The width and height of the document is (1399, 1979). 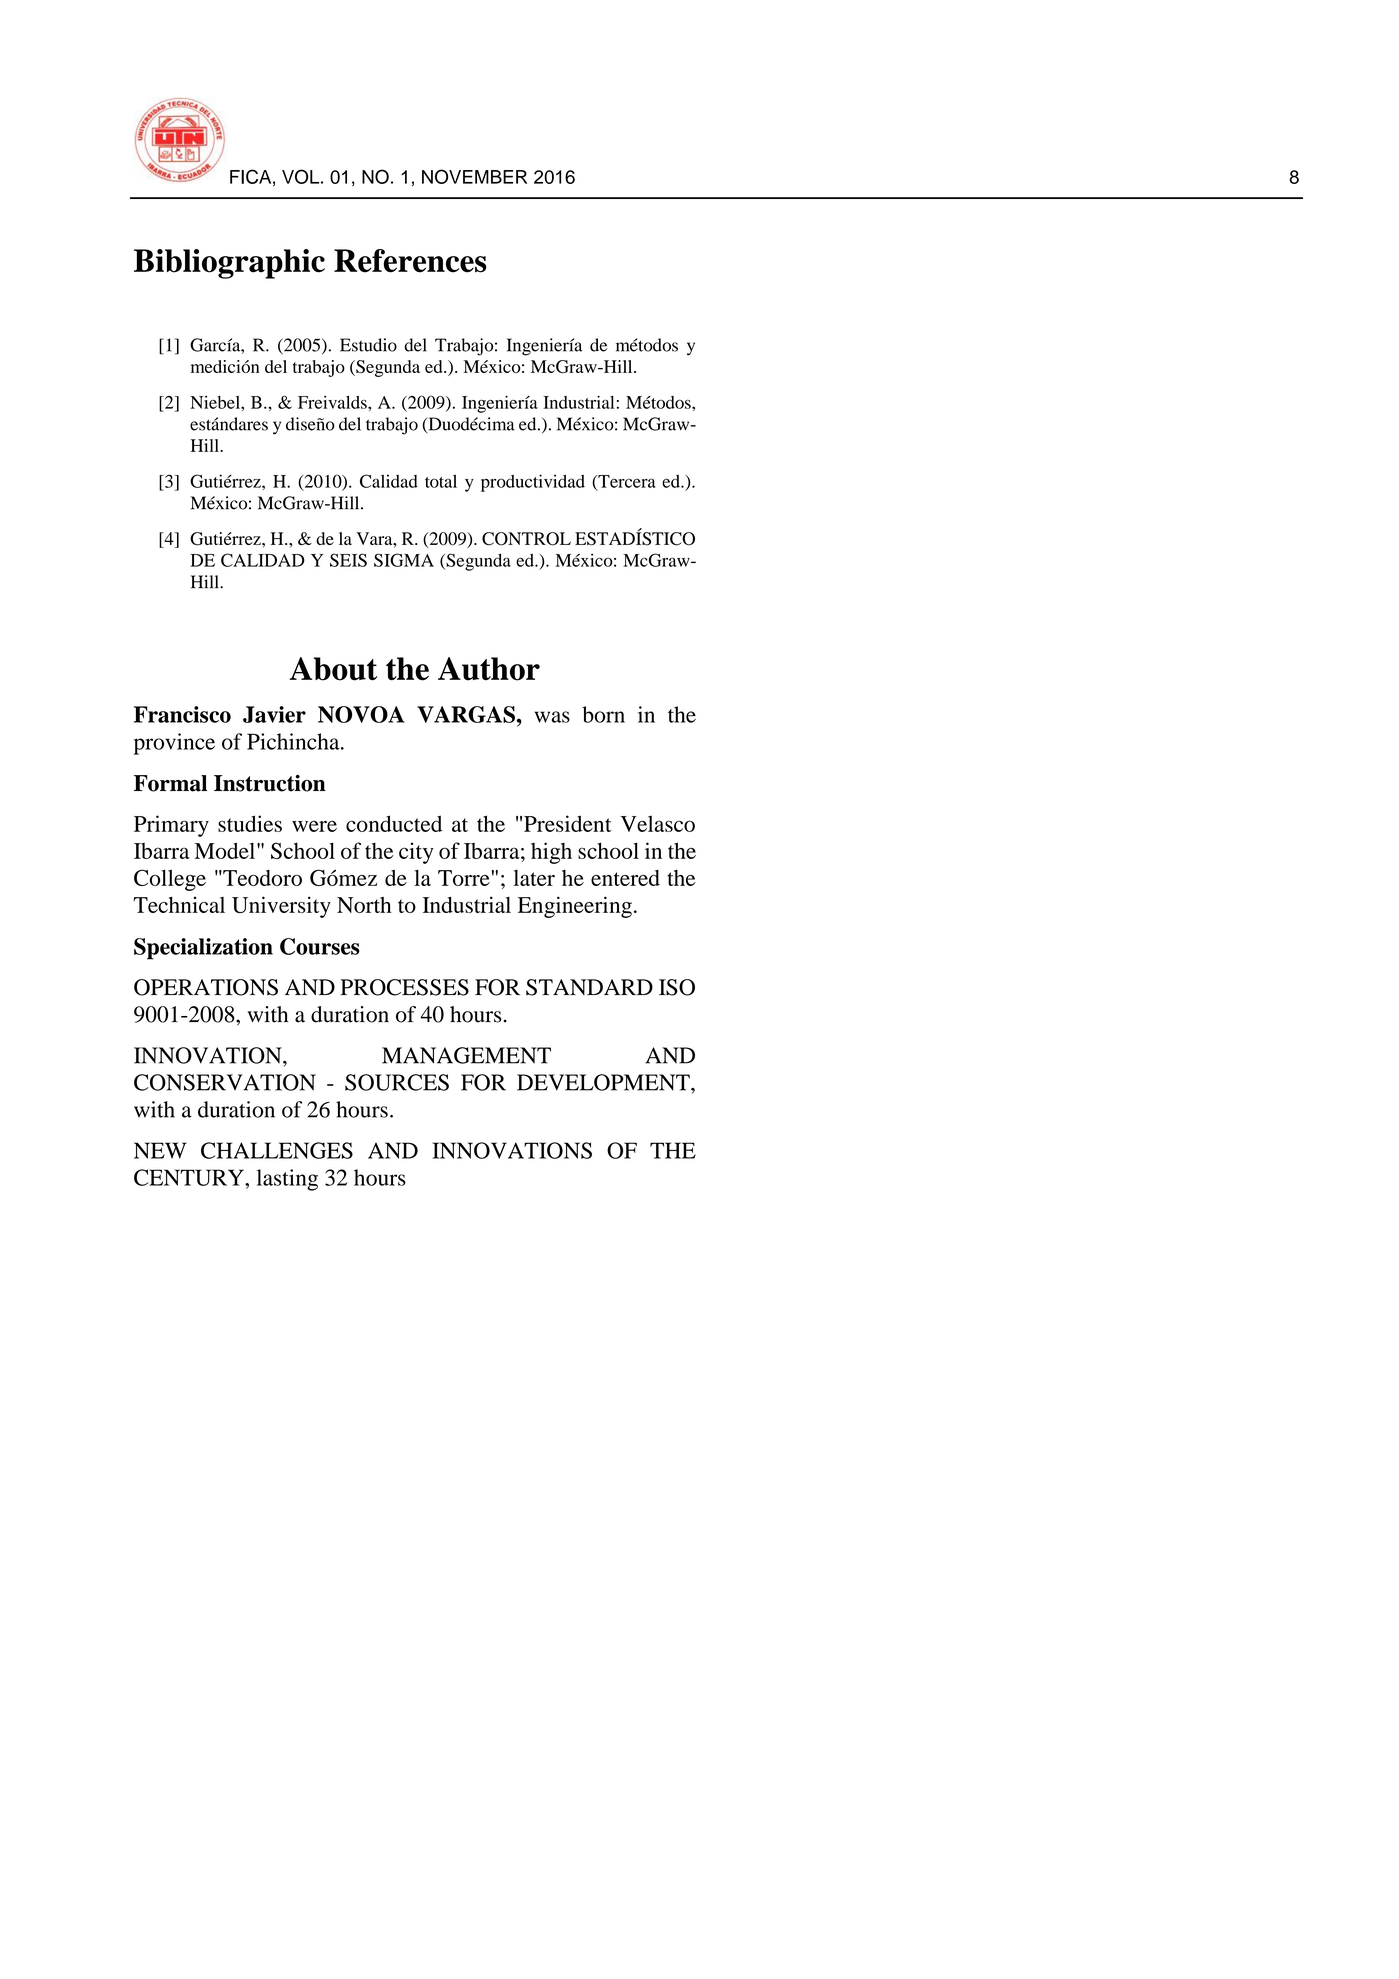 What do you see at coordinates (364, 905) in the document?
I see `North` at bounding box center [364, 905].
